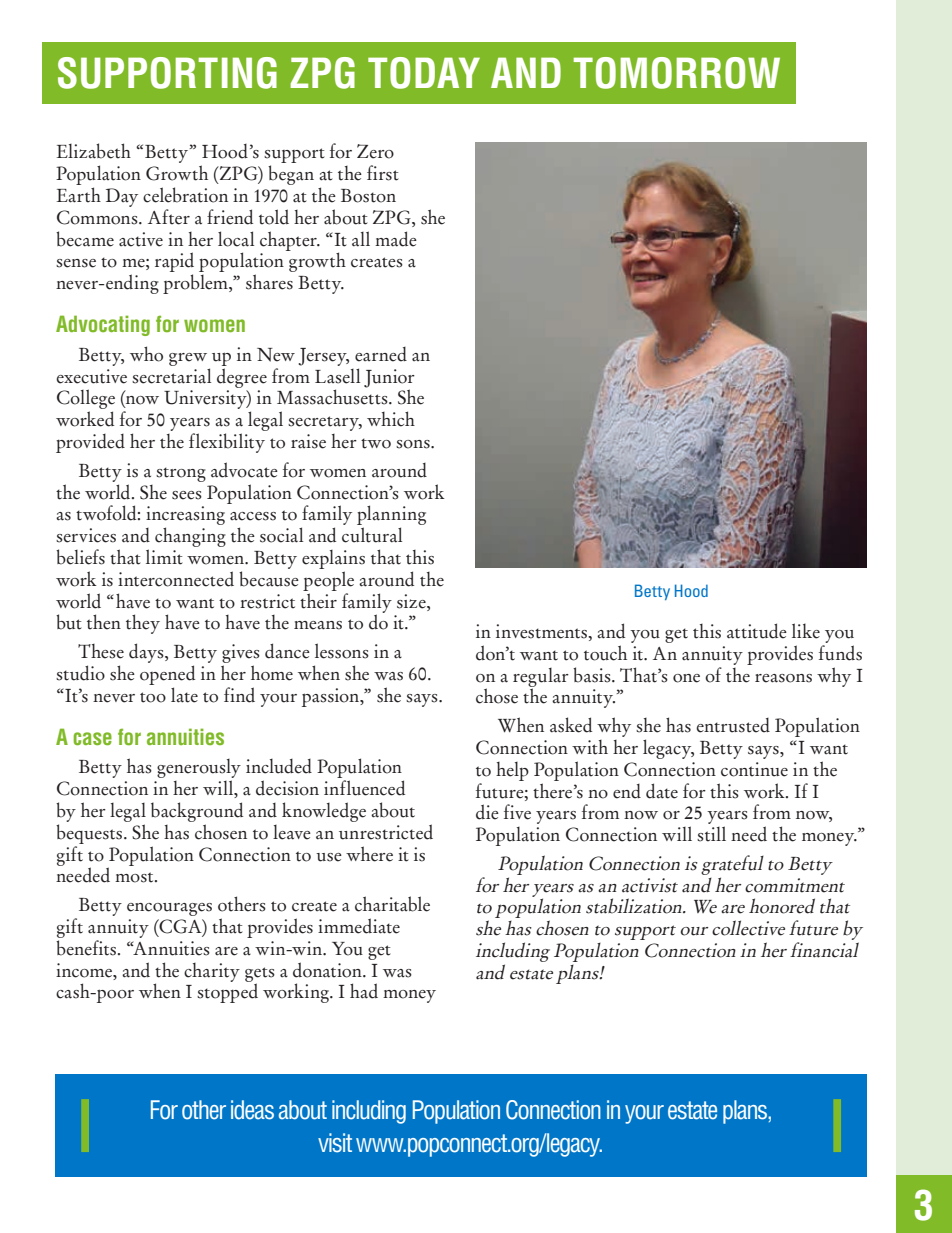  Describe the element at coordinates (412, 601) in the page. I see `size` at that location.
